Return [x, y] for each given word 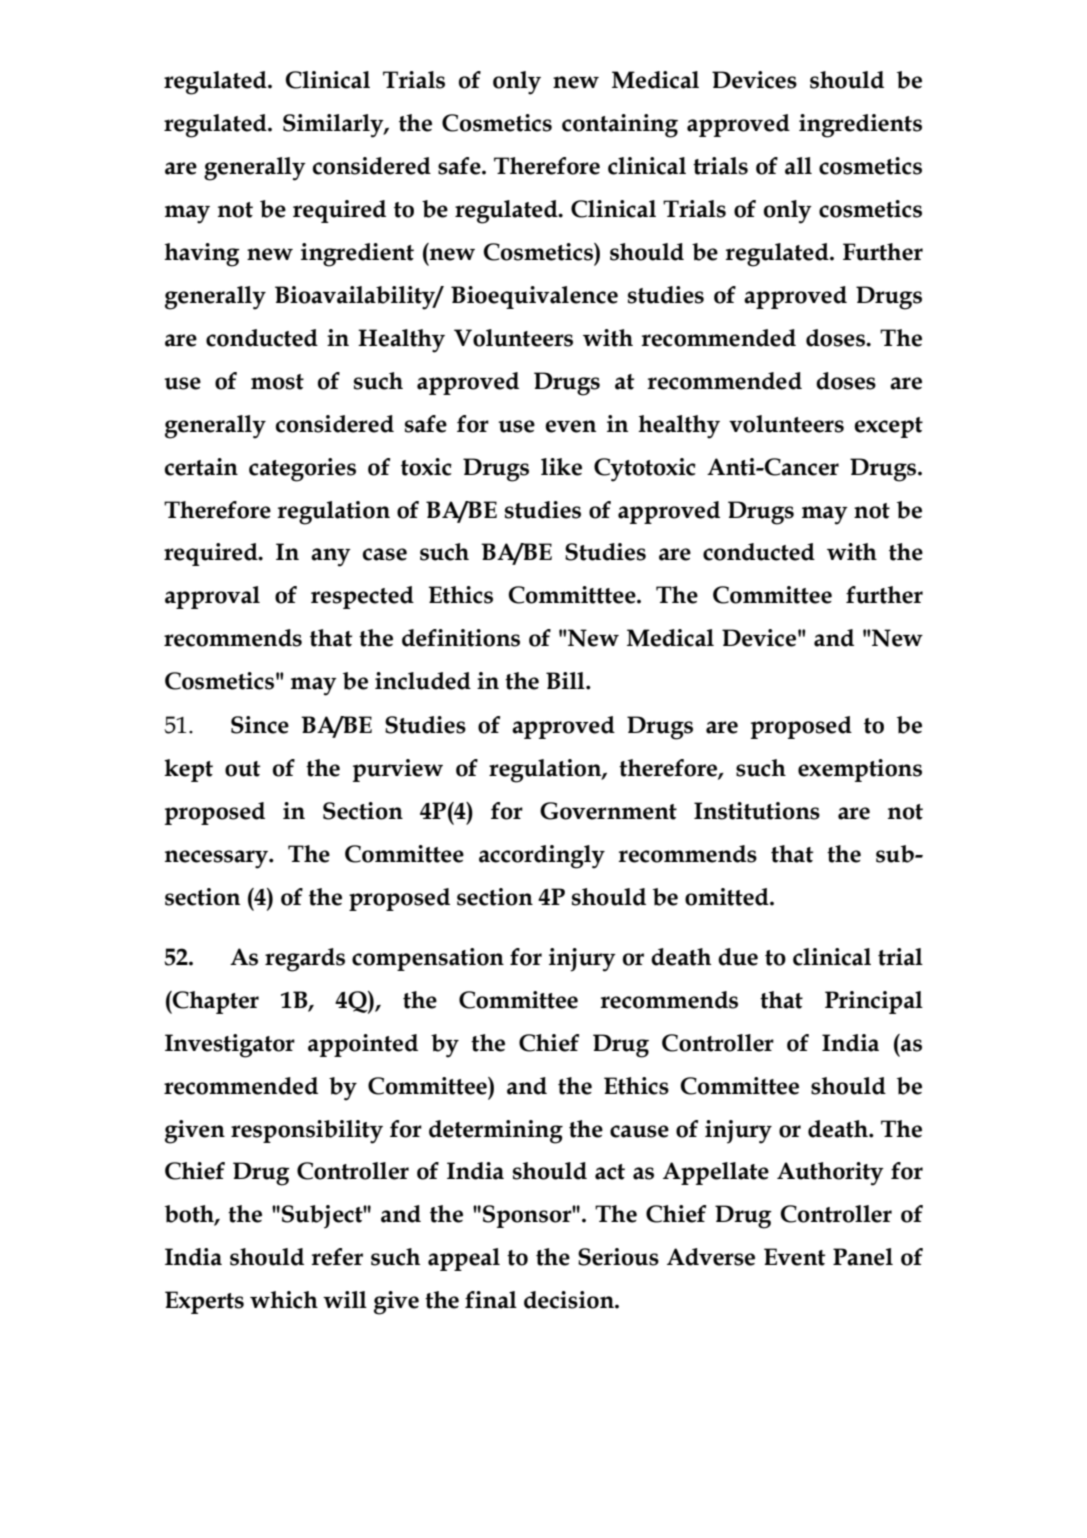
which [284, 1300]
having [202, 255]
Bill [566, 680]
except [888, 427]
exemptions [860, 770]
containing [620, 126]
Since [260, 725]
